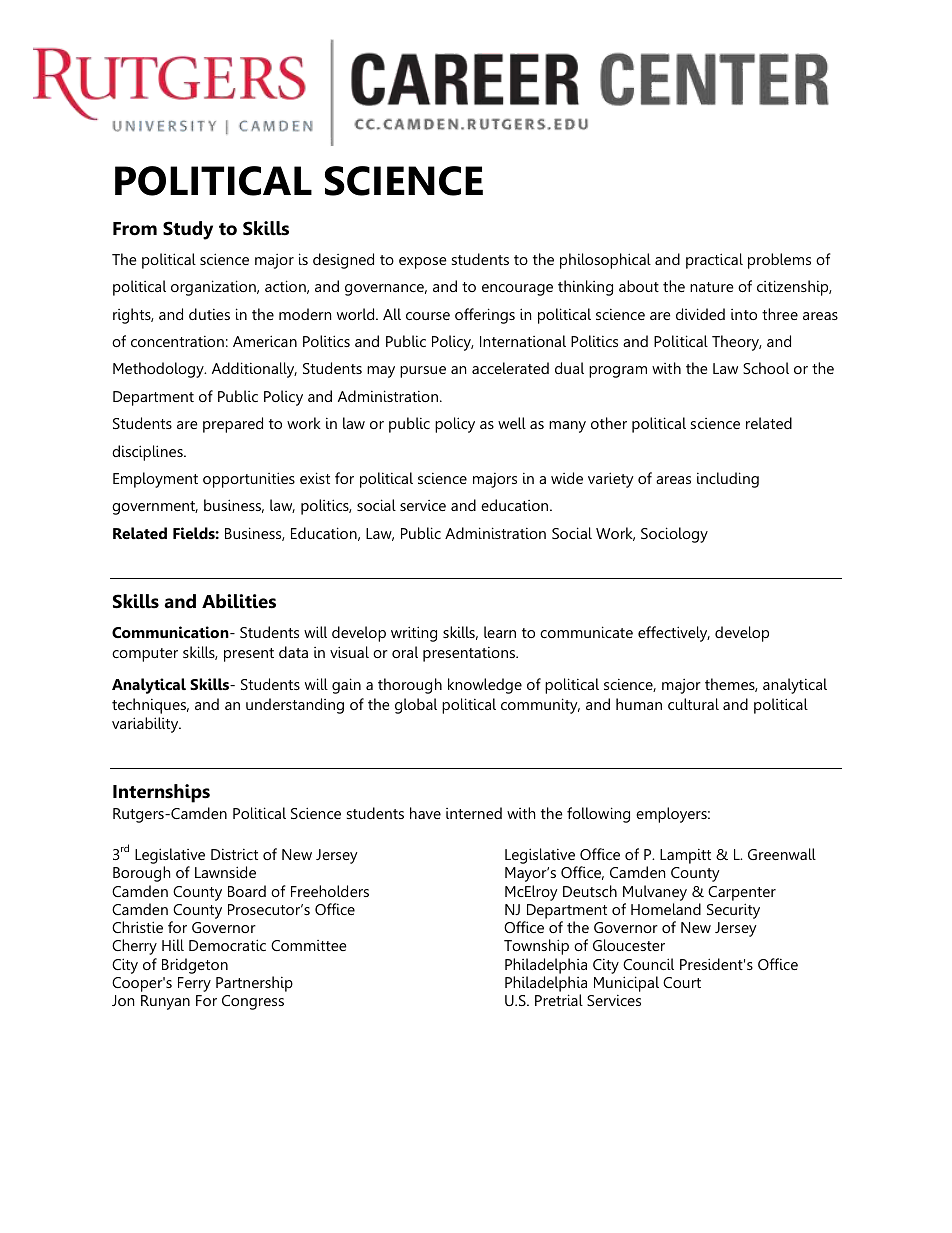 This screenshot has width=952, height=1233. What do you see at coordinates (714, 261) in the screenshot?
I see `practical` at bounding box center [714, 261].
